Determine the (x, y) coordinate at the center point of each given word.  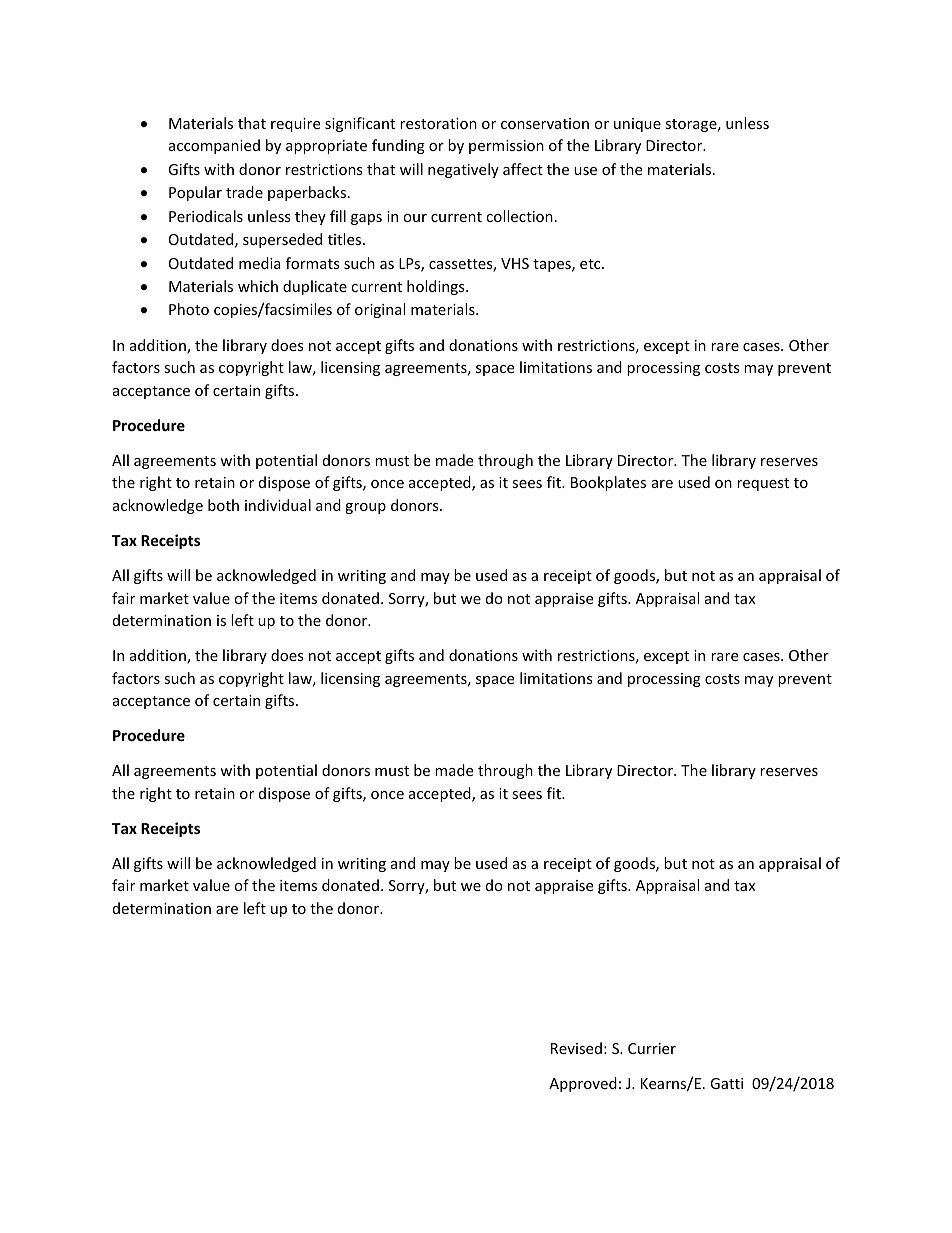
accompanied (214, 146)
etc (591, 264)
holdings (437, 287)
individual (278, 505)
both (223, 505)
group (365, 508)
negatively (463, 170)
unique (637, 125)
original (380, 310)
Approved (583, 1084)
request (763, 484)
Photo (189, 309)
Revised (576, 1048)
